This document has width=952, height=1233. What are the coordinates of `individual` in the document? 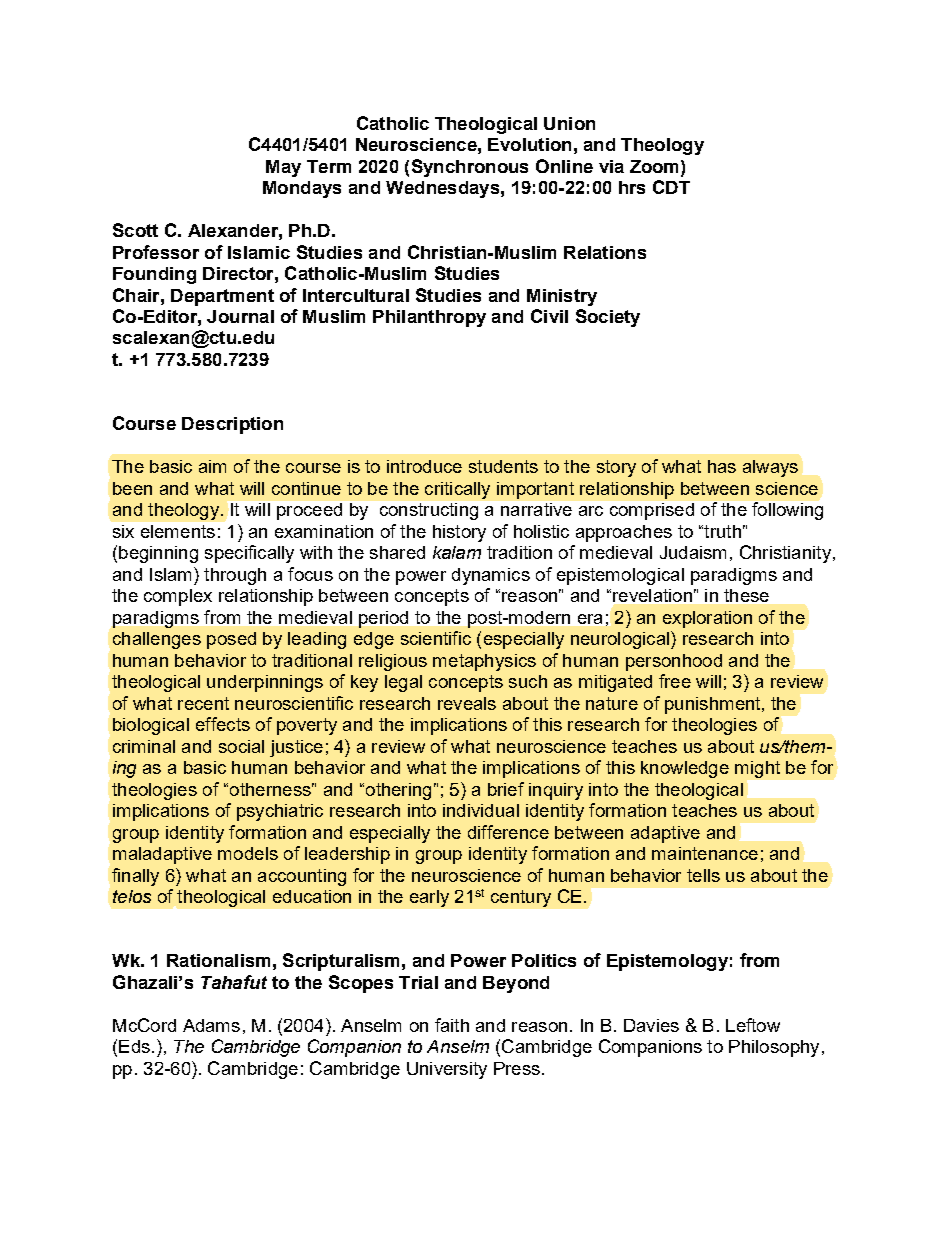 It's located at (481, 810).
